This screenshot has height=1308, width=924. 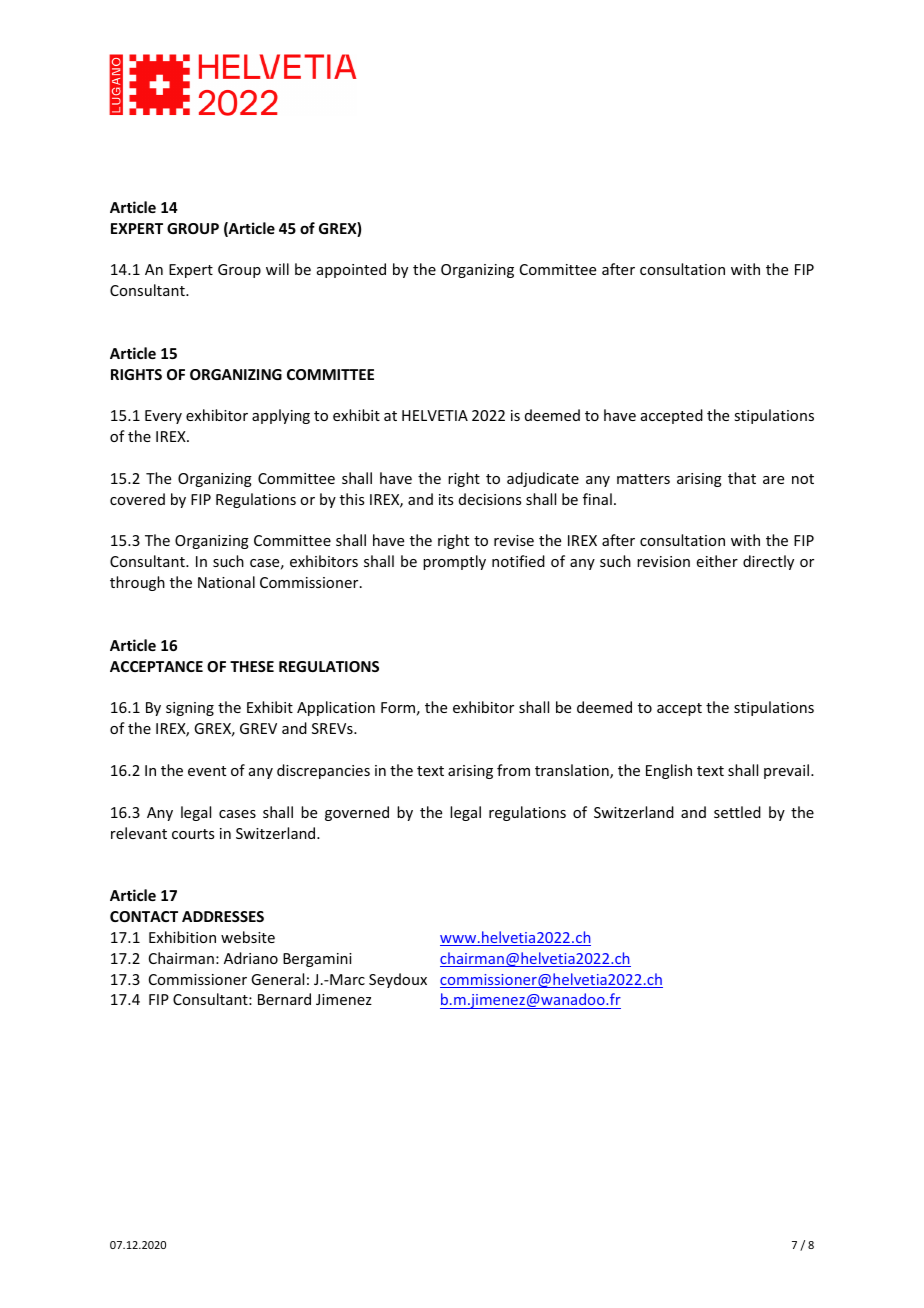 What do you see at coordinates (351, 270) in the screenshot?
I see `appointed` at bounding box center [351, 270].
